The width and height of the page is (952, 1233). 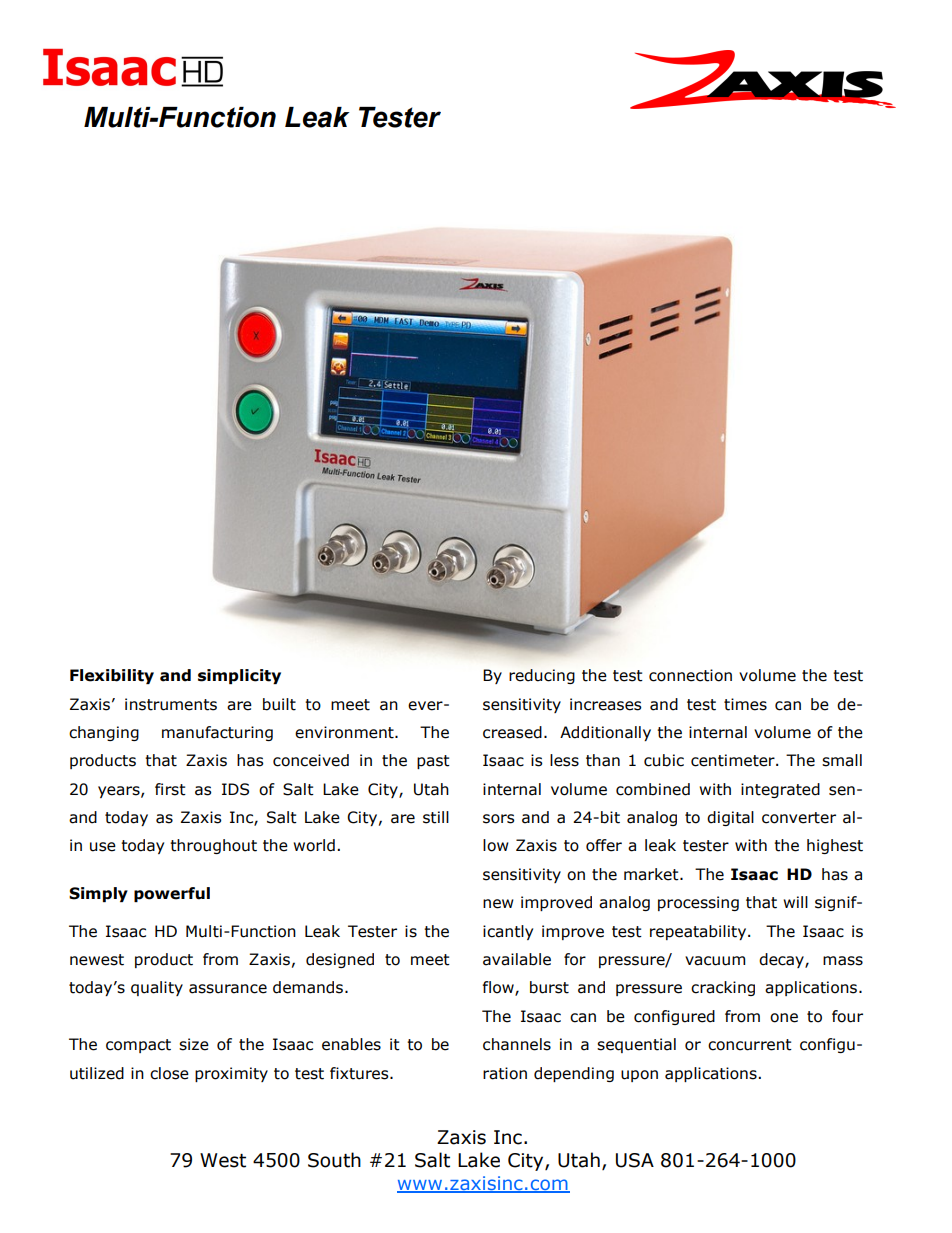 What do you see at coordinates (334, 1160) in the page?
I see `South` at bounding box center [334, 1160].
